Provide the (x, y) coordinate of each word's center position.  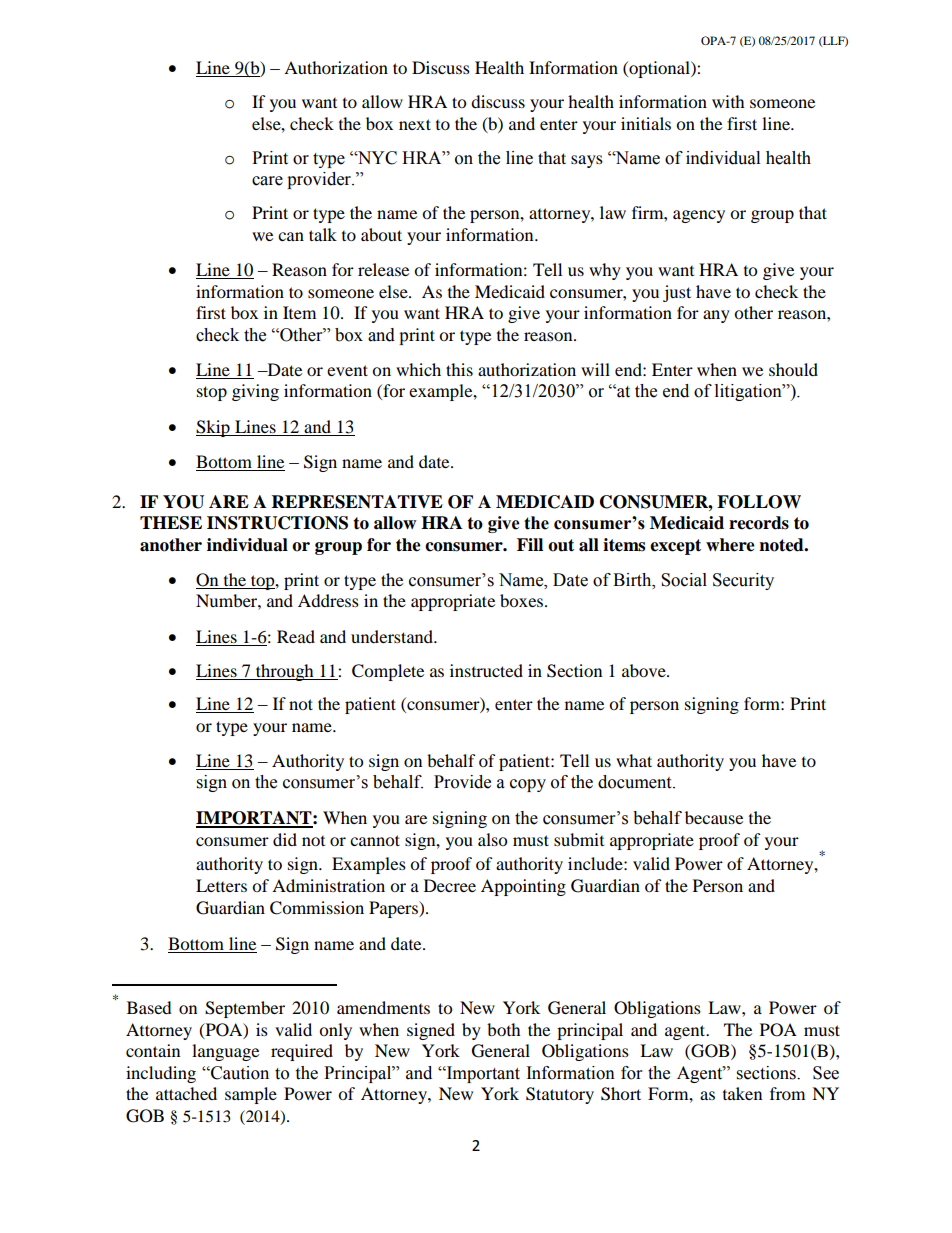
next (415, 124)
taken (742, 1093)
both (504, 1029)
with (728, 101)
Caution (239, 1073)
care (267, 181)
